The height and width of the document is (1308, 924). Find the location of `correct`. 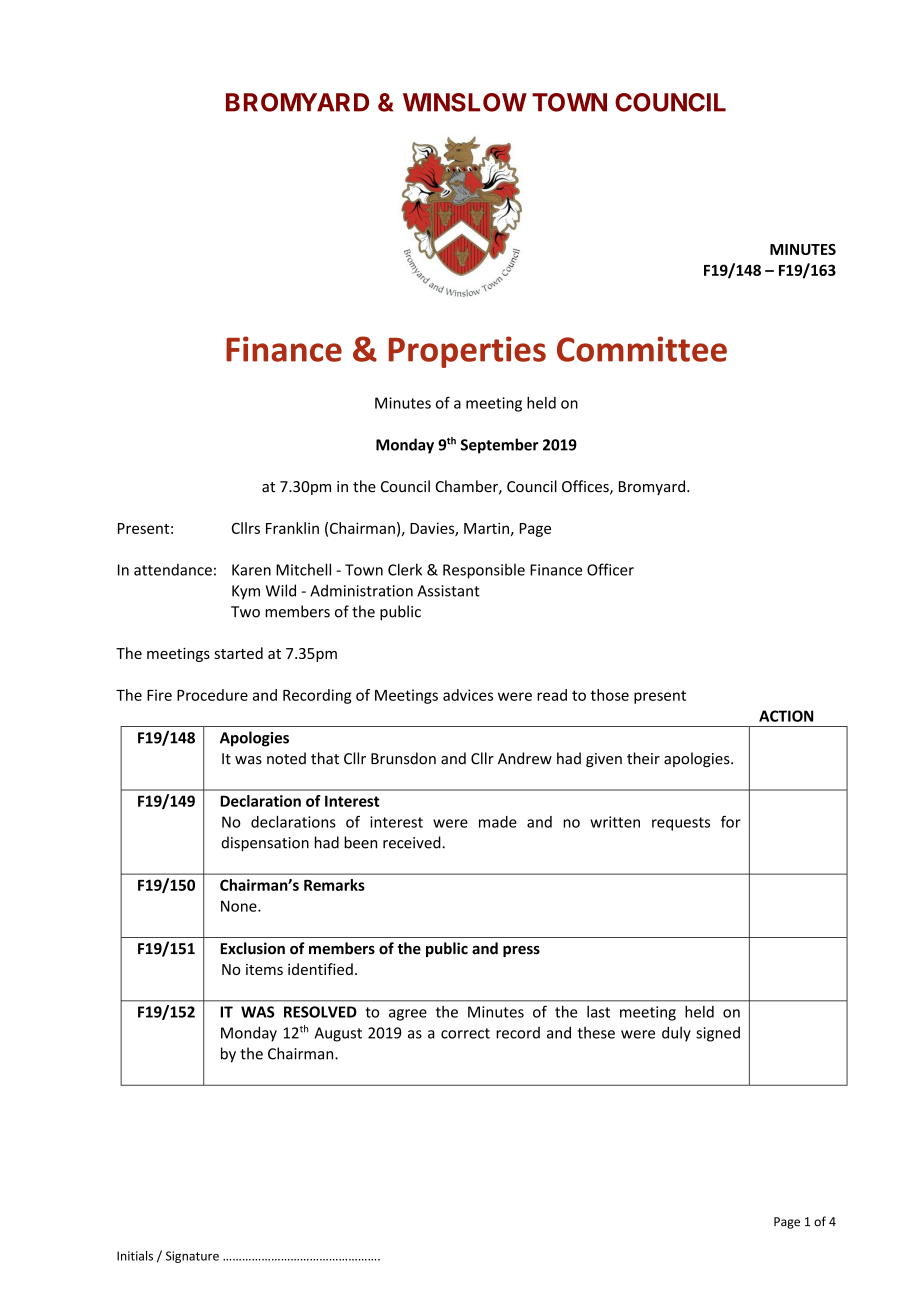

correct is located at coordinates (465, 1033).
